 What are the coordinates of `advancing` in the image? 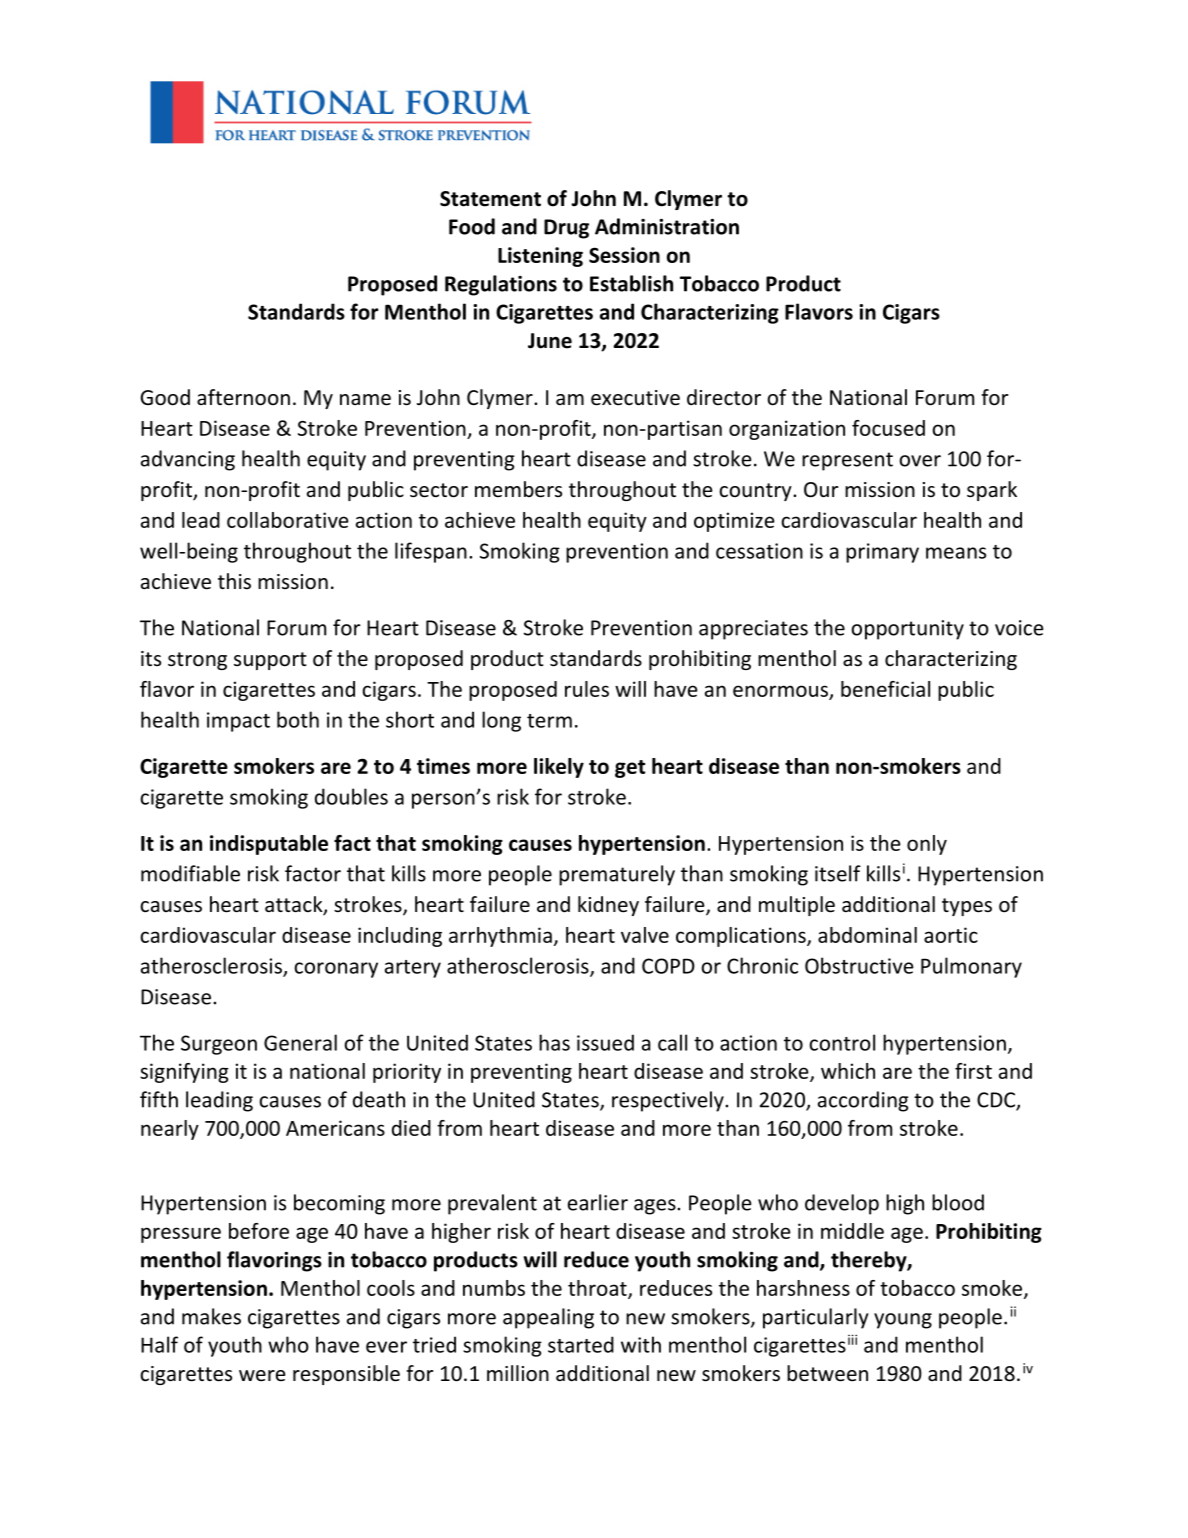 It's located at (188, 460).
